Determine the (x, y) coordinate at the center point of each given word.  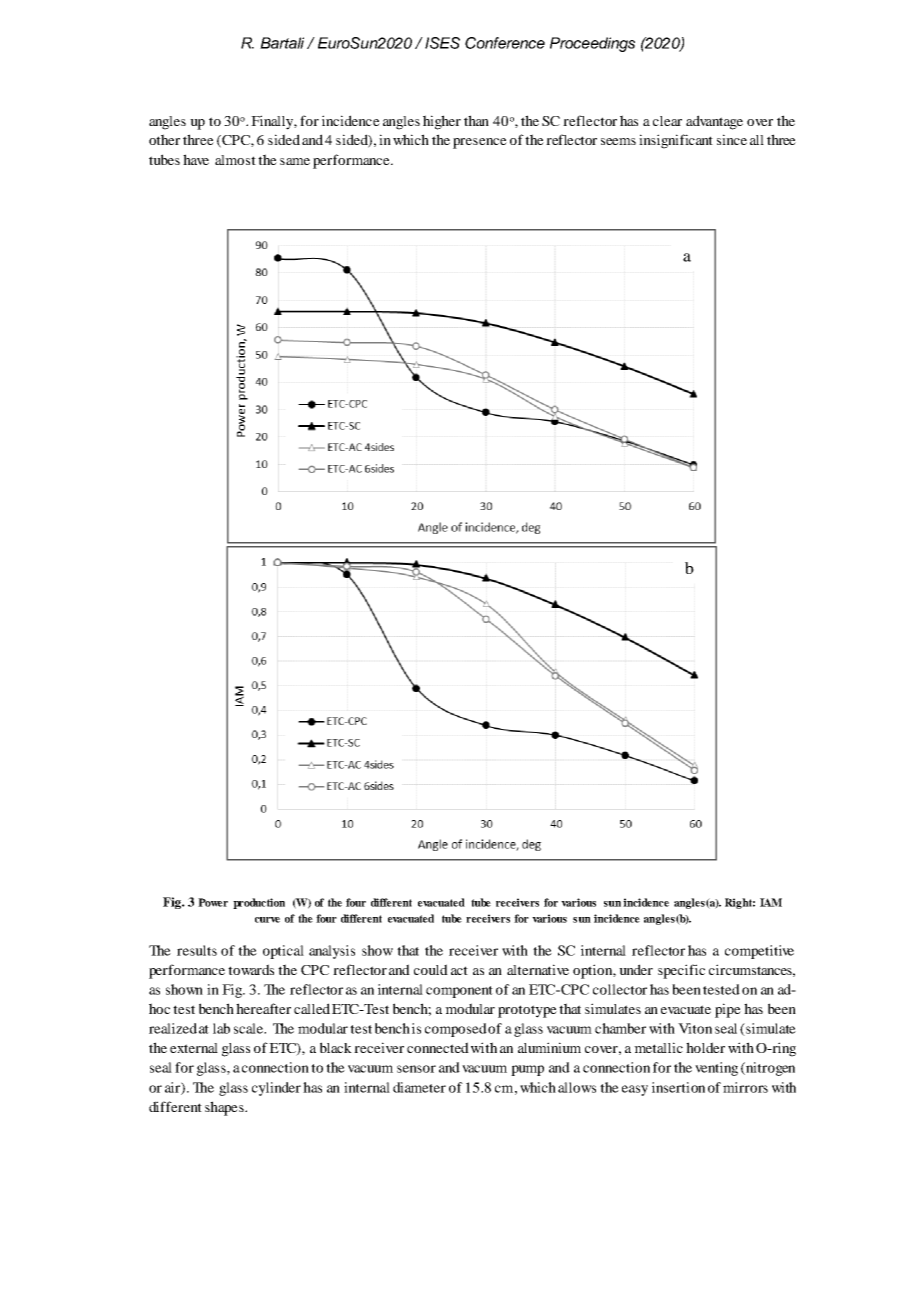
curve (267, 920)
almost (235, 160)
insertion (678, 1087)
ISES (442, 43)
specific (681, 971)
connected (438, 1047)
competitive (759, 952)
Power (213, 902)
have (196, 159)
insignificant (676, 141)
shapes (225, 1108)
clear (667, 121)
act (459, 970)
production (259, 903)
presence (480, 143)
